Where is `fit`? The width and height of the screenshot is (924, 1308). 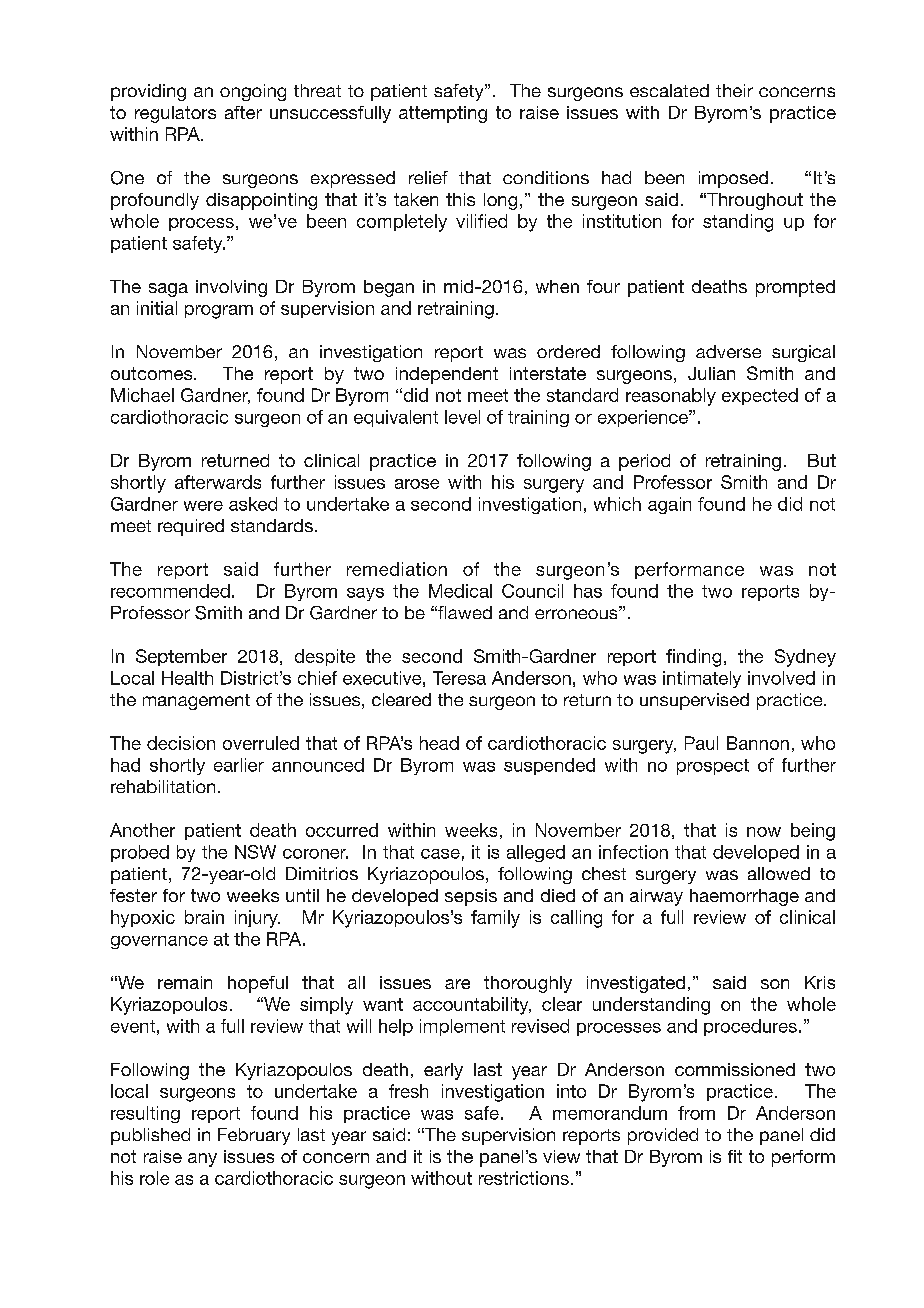 fit is located at coordinates (735, 1156).
